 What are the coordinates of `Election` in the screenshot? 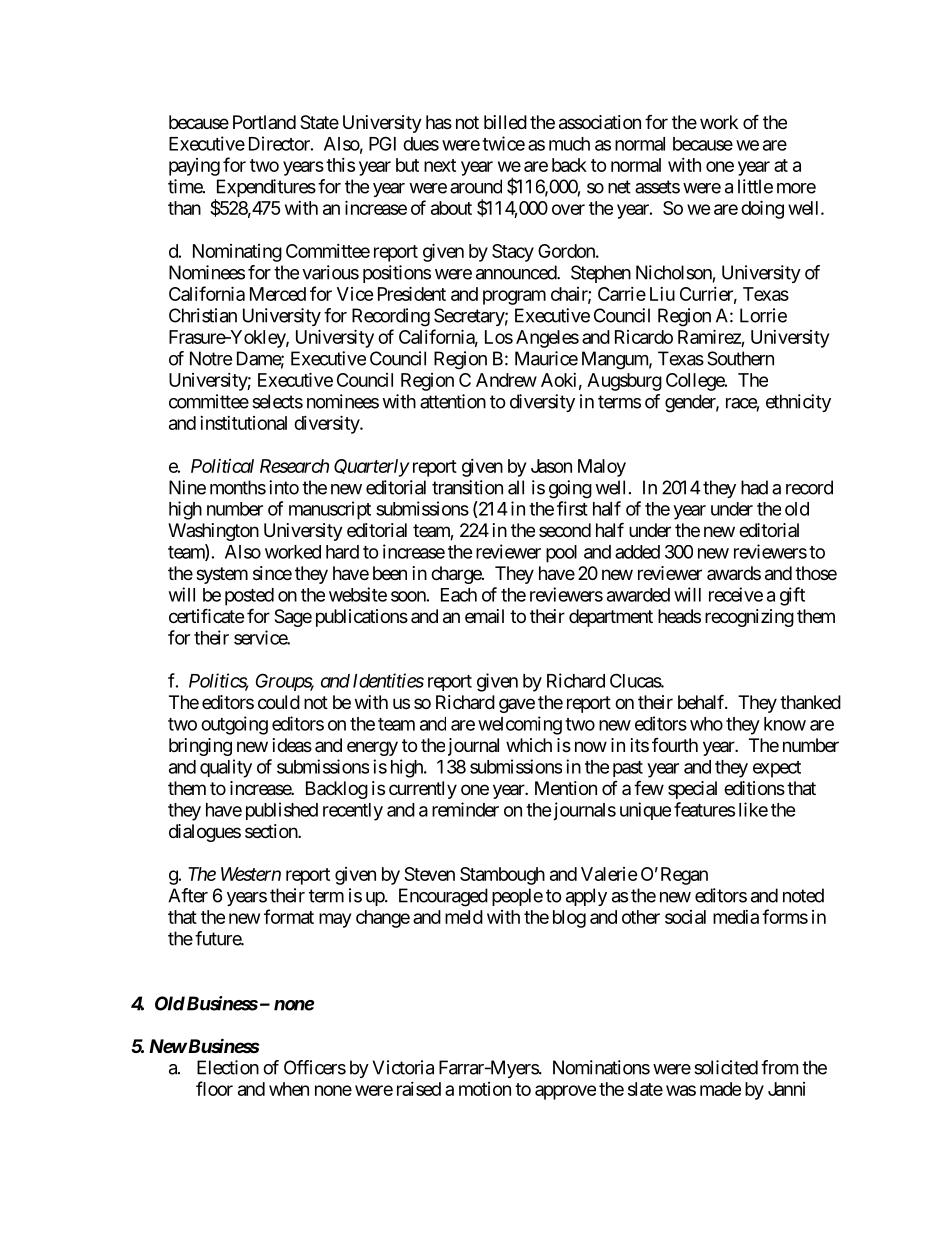 It's located at (228, 1067).
